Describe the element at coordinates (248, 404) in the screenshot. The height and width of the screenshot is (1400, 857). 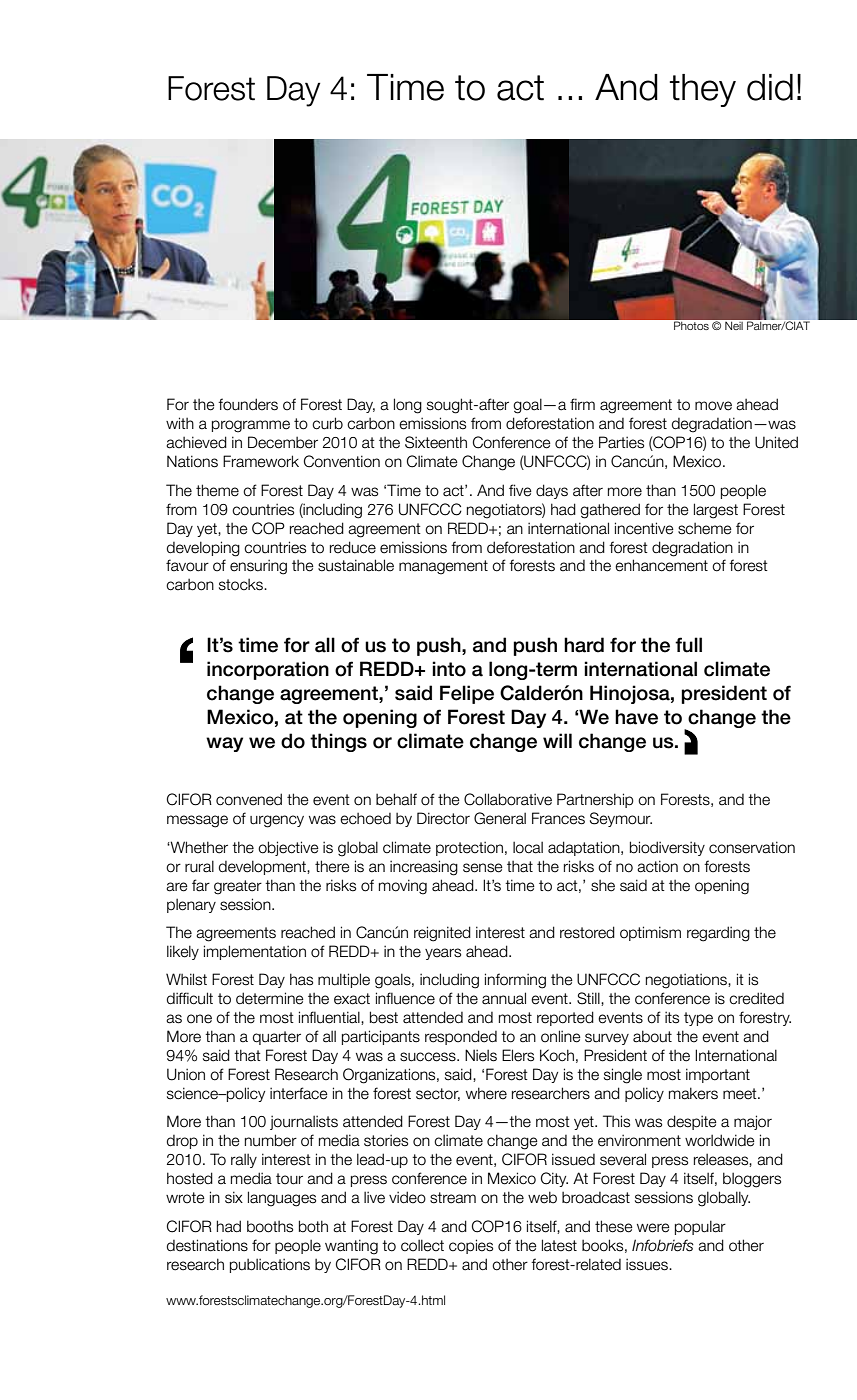
I see `founders` at that location.
